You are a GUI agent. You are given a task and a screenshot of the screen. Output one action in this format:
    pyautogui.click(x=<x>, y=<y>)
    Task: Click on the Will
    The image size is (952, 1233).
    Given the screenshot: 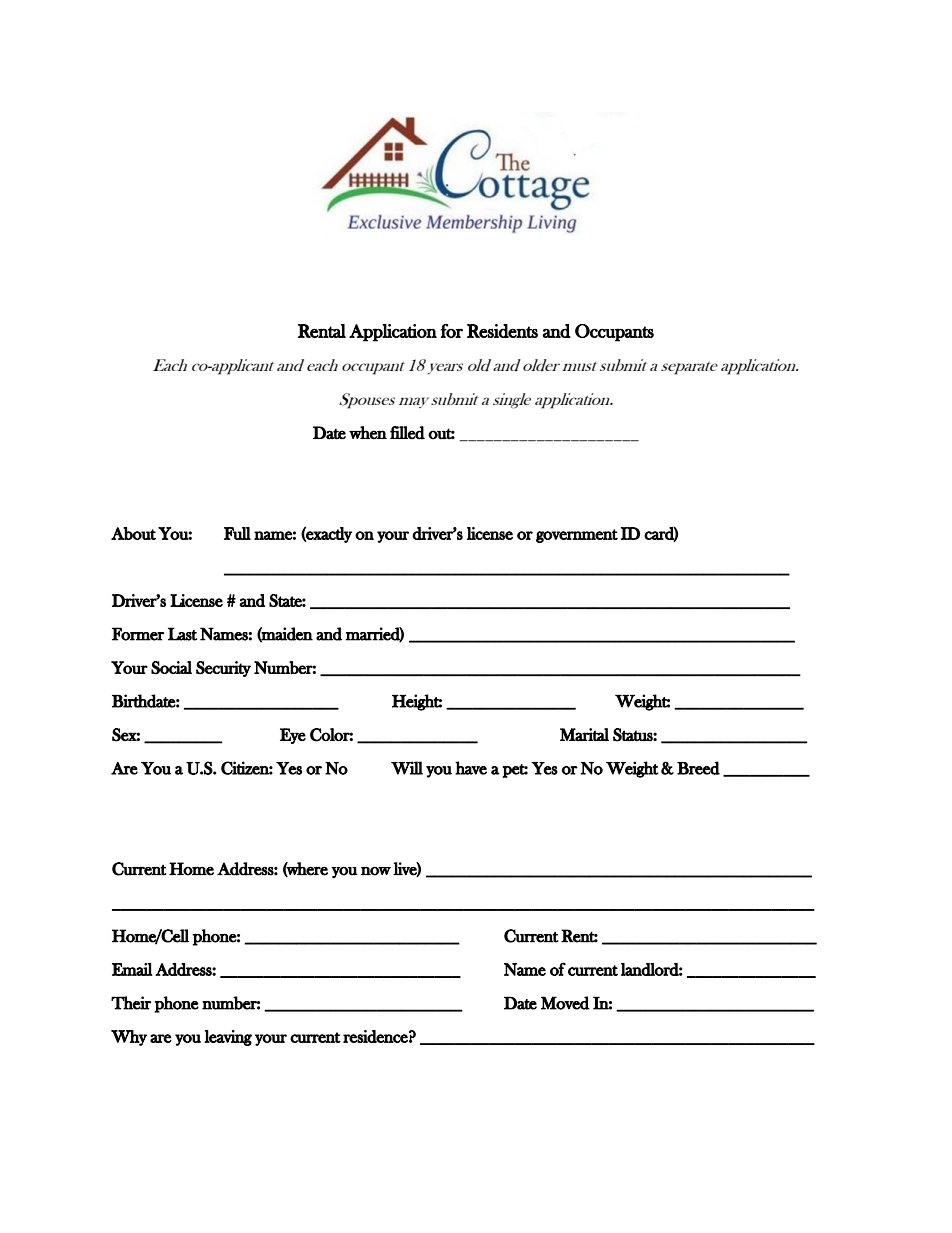 What is the action you would take?
    pyautogui.click(x=407, y=768)
